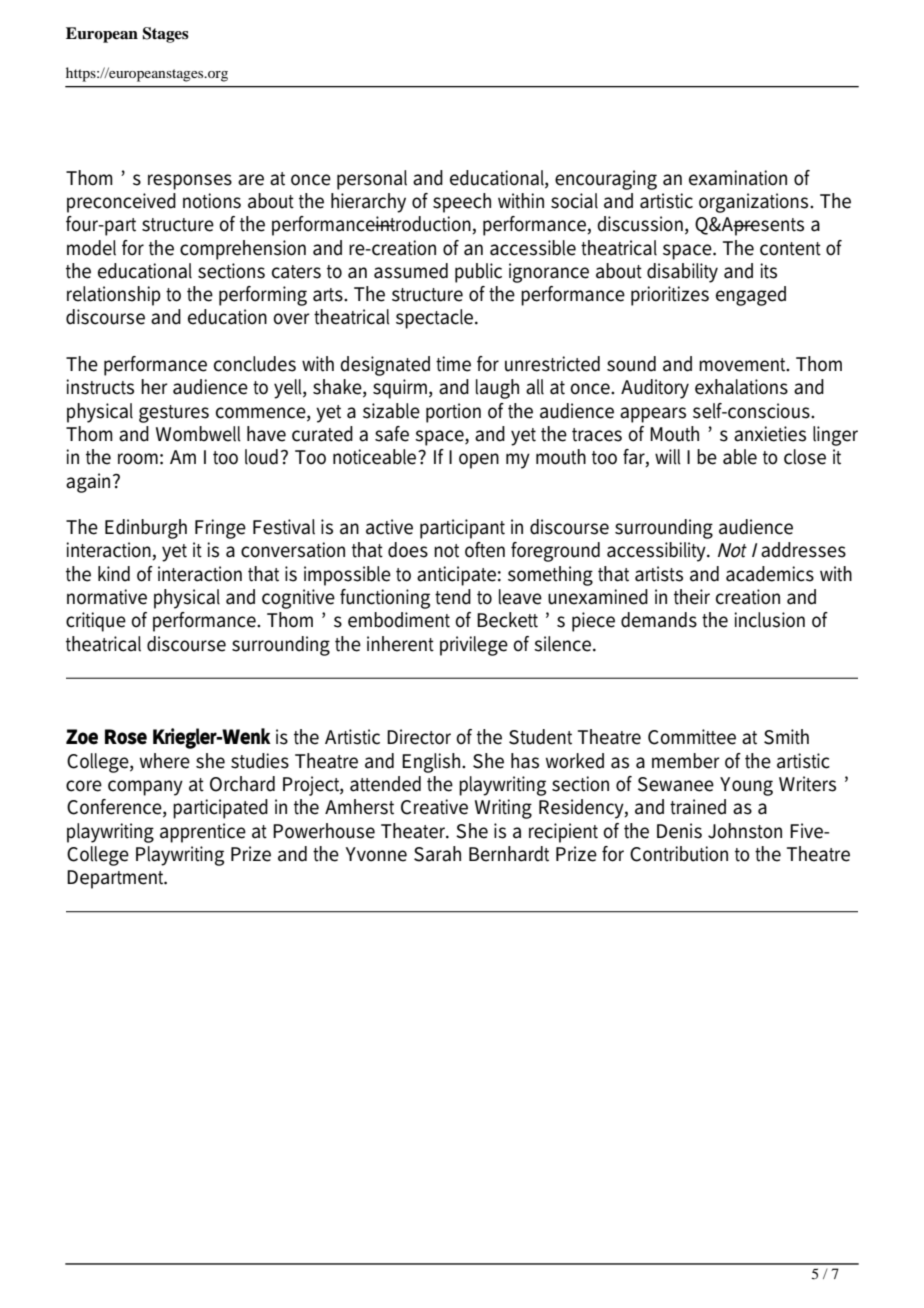 The height and width of the screenshot is (1308, 924). Describe the element at coordinates (203, 833) in the screenshot. I see `apprentice` at that location.
